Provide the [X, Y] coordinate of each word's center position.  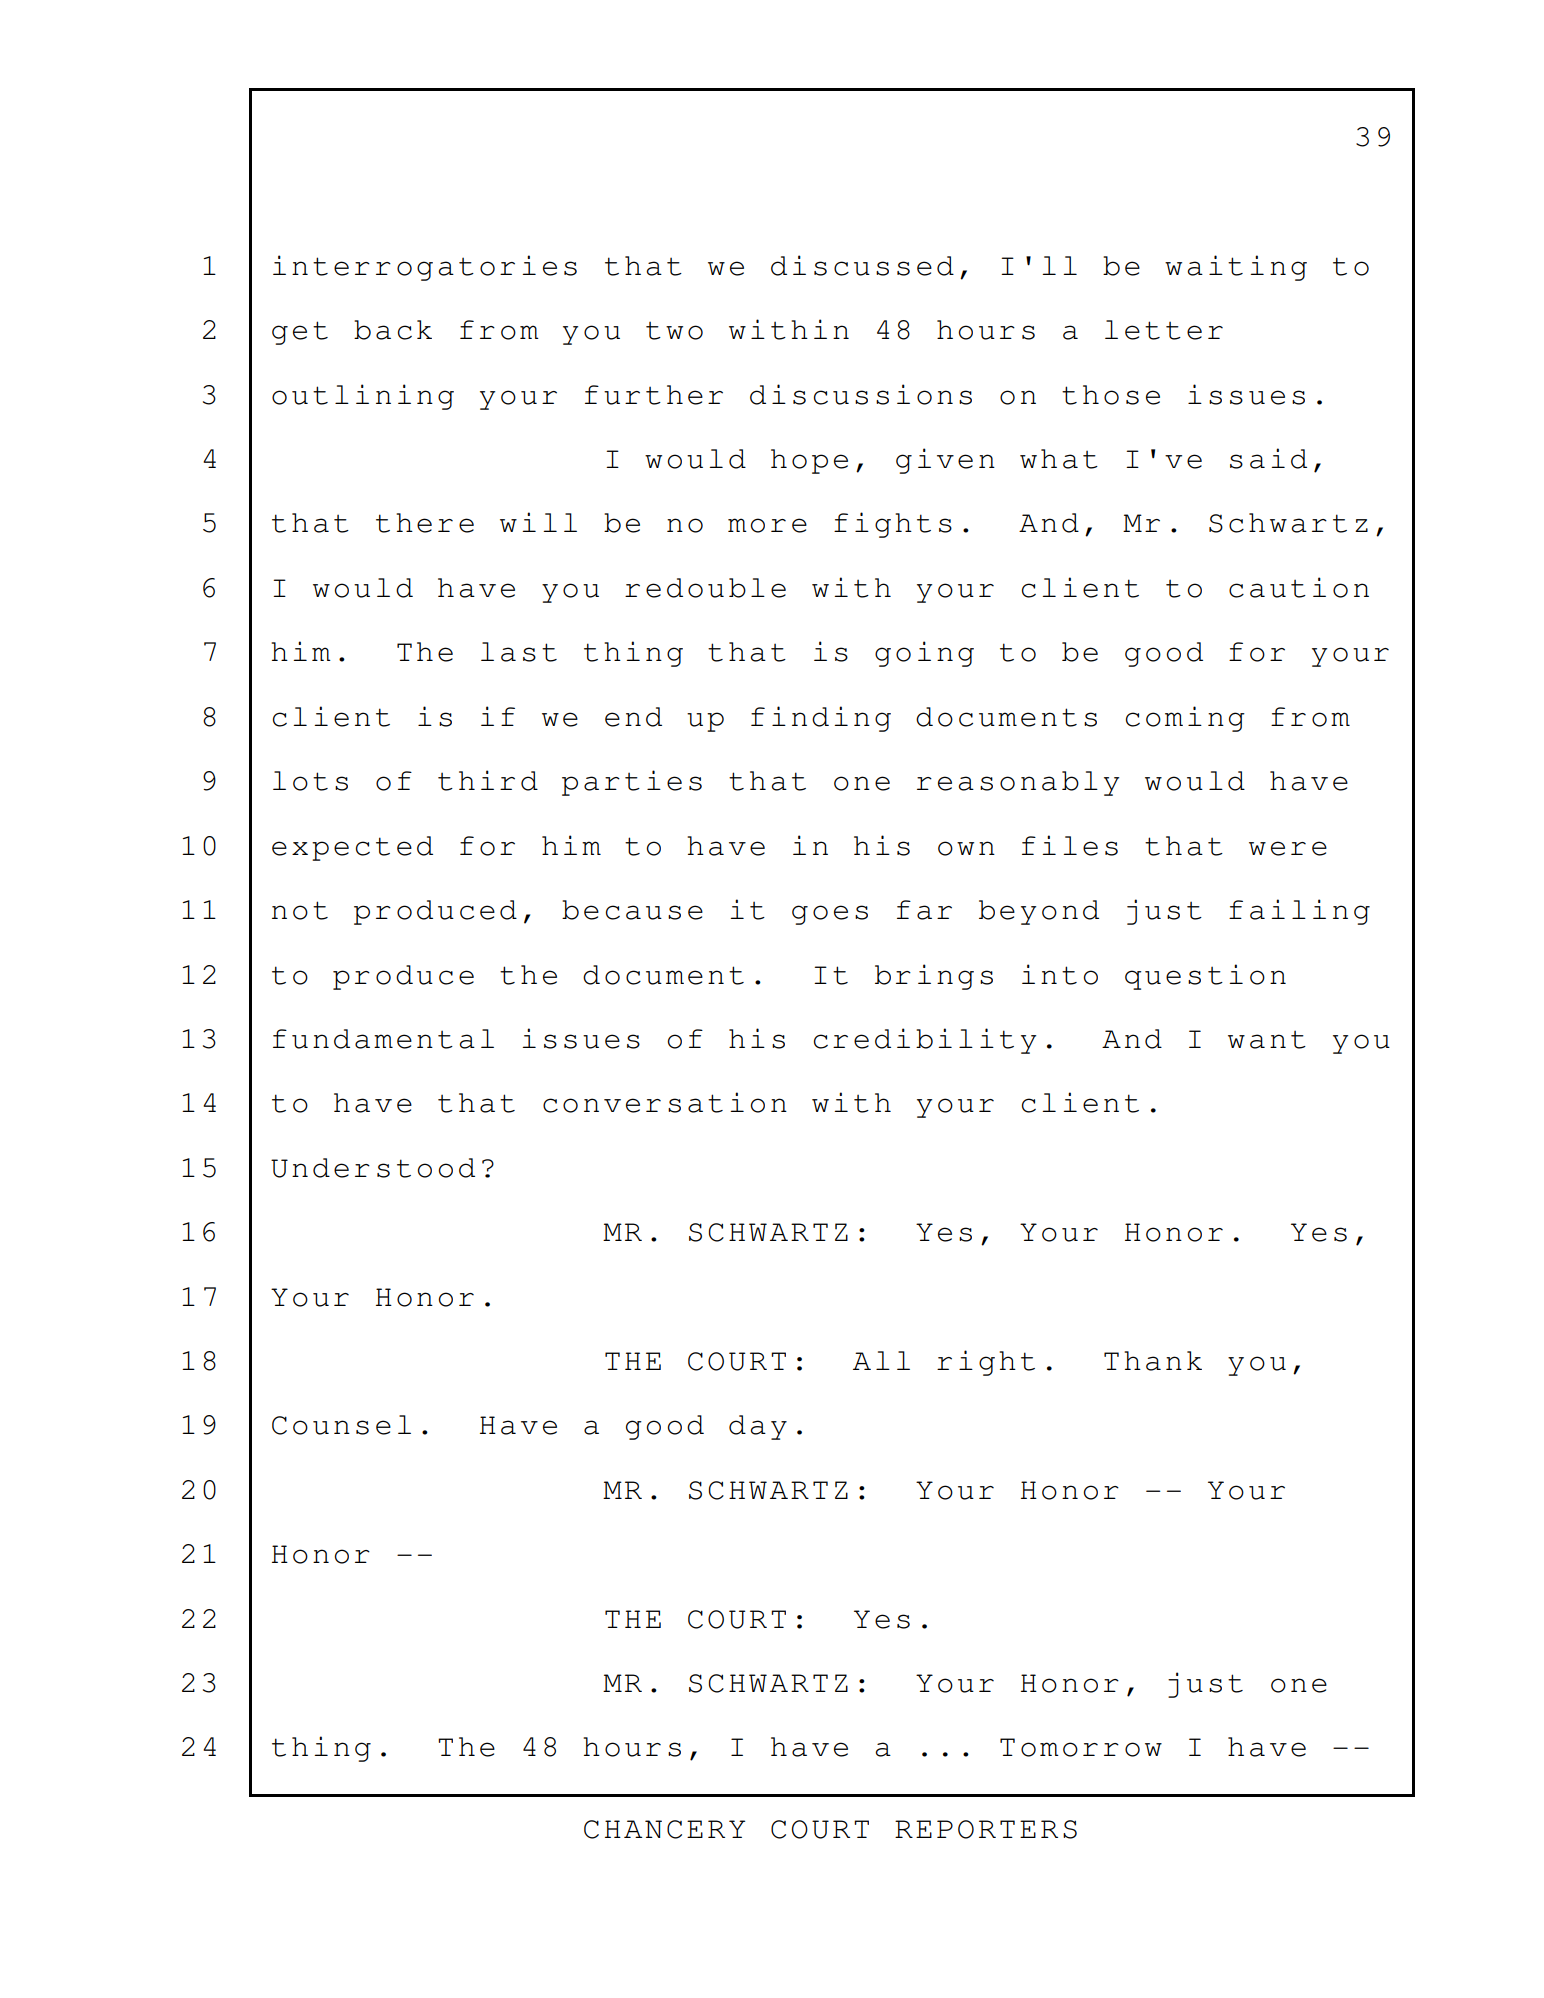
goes [830, 915]
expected [352, 848]
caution [1299, 587]
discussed [862, 265]
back [393, 330]
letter [1164, 330]
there [425, 523]
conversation [665, 1102]
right [986, 1363]
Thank [1153, 1361]
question [1205, 977]
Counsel [341, 1425]
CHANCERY [664, 1829]
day [758, 1427]
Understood [373, 1168]
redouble [705, 588]
